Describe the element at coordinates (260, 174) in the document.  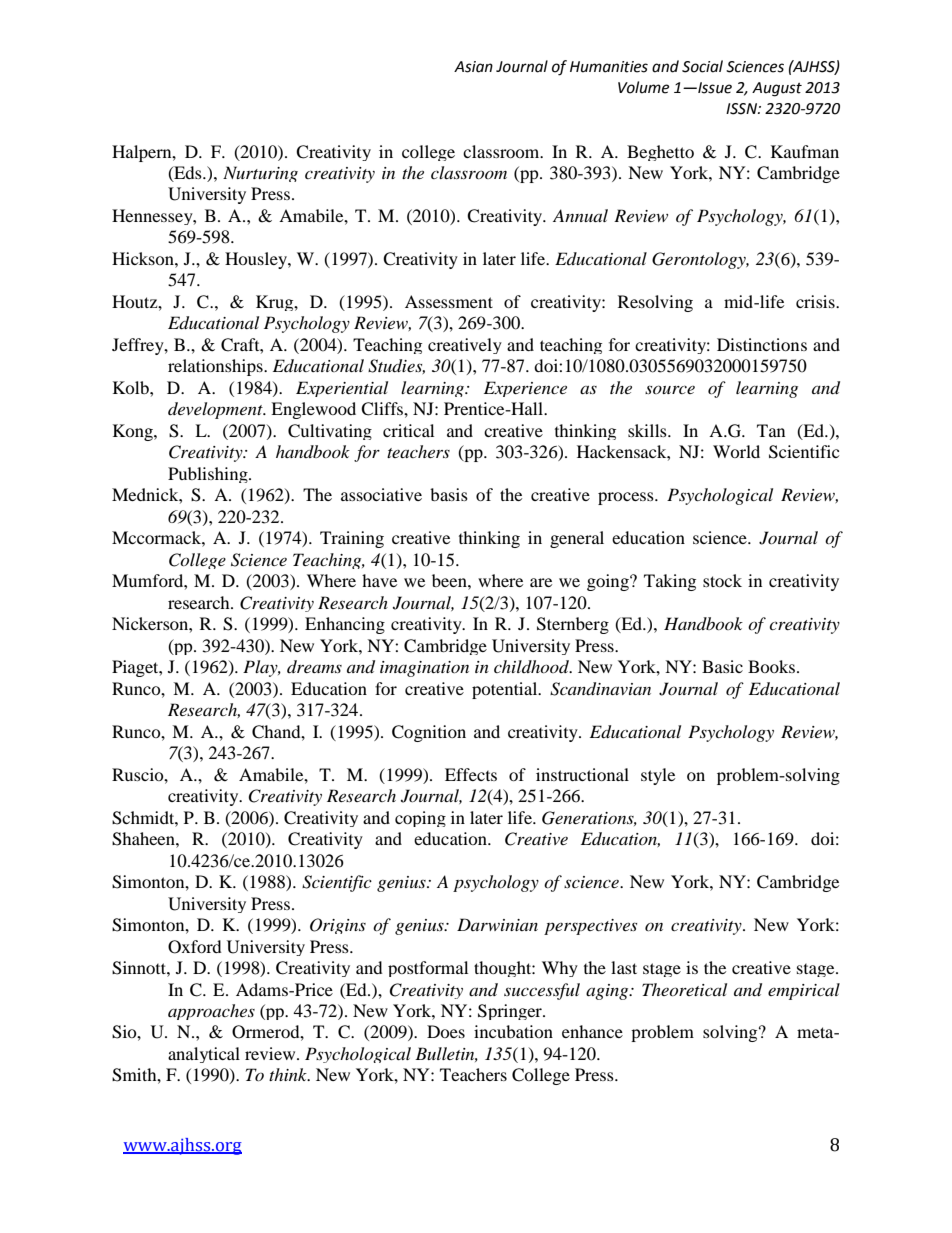
I see `Nurturing` at that location.
